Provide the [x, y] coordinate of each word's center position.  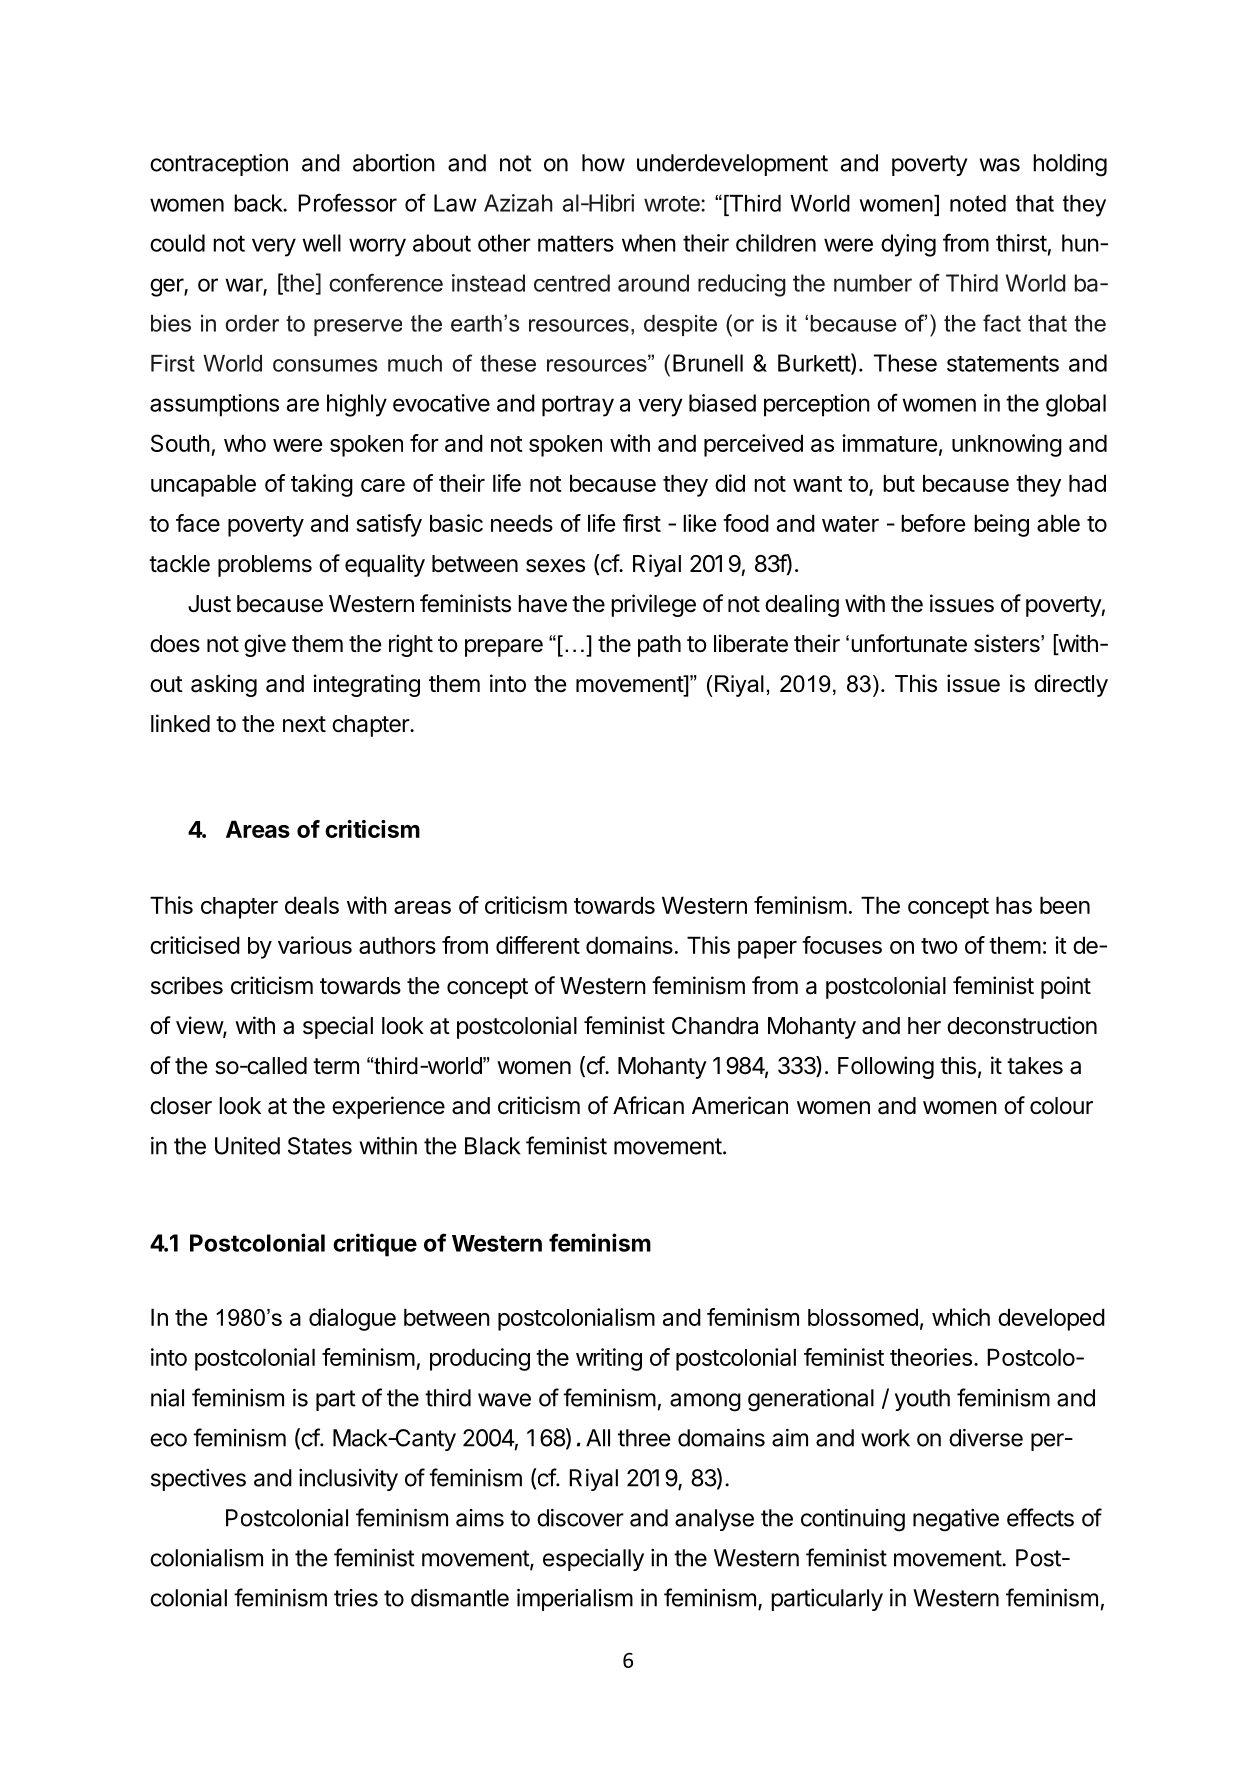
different [538, 945]
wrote [673, 204]
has [1014, 905]
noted [978, 203]
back [259, 203]
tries [356, 1598]
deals [312, 905]
